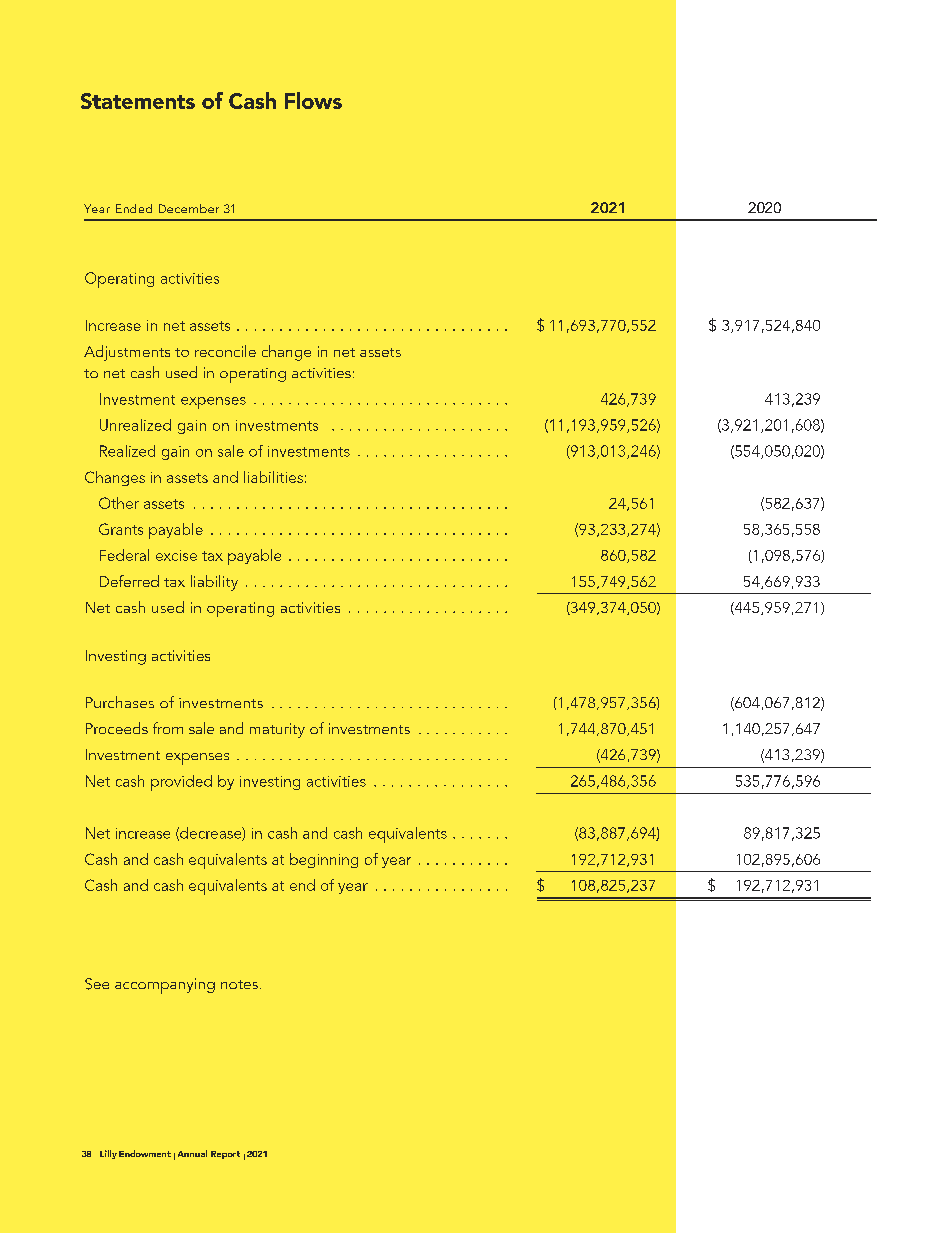  What do you see at coordinates (127, 353) in the screenshot?
I see `Adjustments` at bounding box center [127, 353].
